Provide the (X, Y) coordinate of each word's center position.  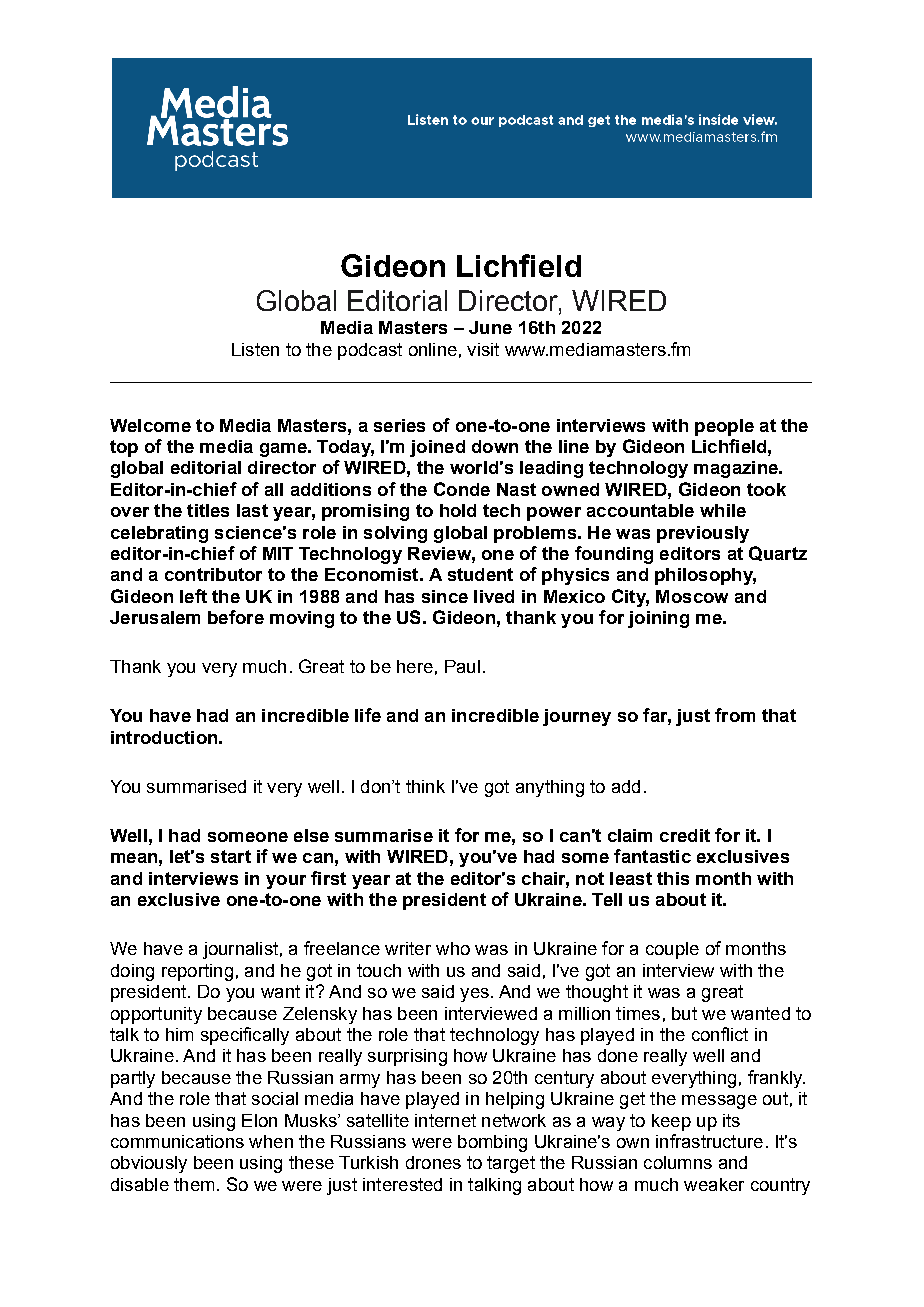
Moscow (692, 596)
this (673, 878)
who (453, 948)
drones (433, 1162)
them (194, 1184)
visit (483, 349)
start (231, 856)
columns (678, 1162)
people (724, 427)
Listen (255, 349)
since (445, 596)
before (236, 617)
